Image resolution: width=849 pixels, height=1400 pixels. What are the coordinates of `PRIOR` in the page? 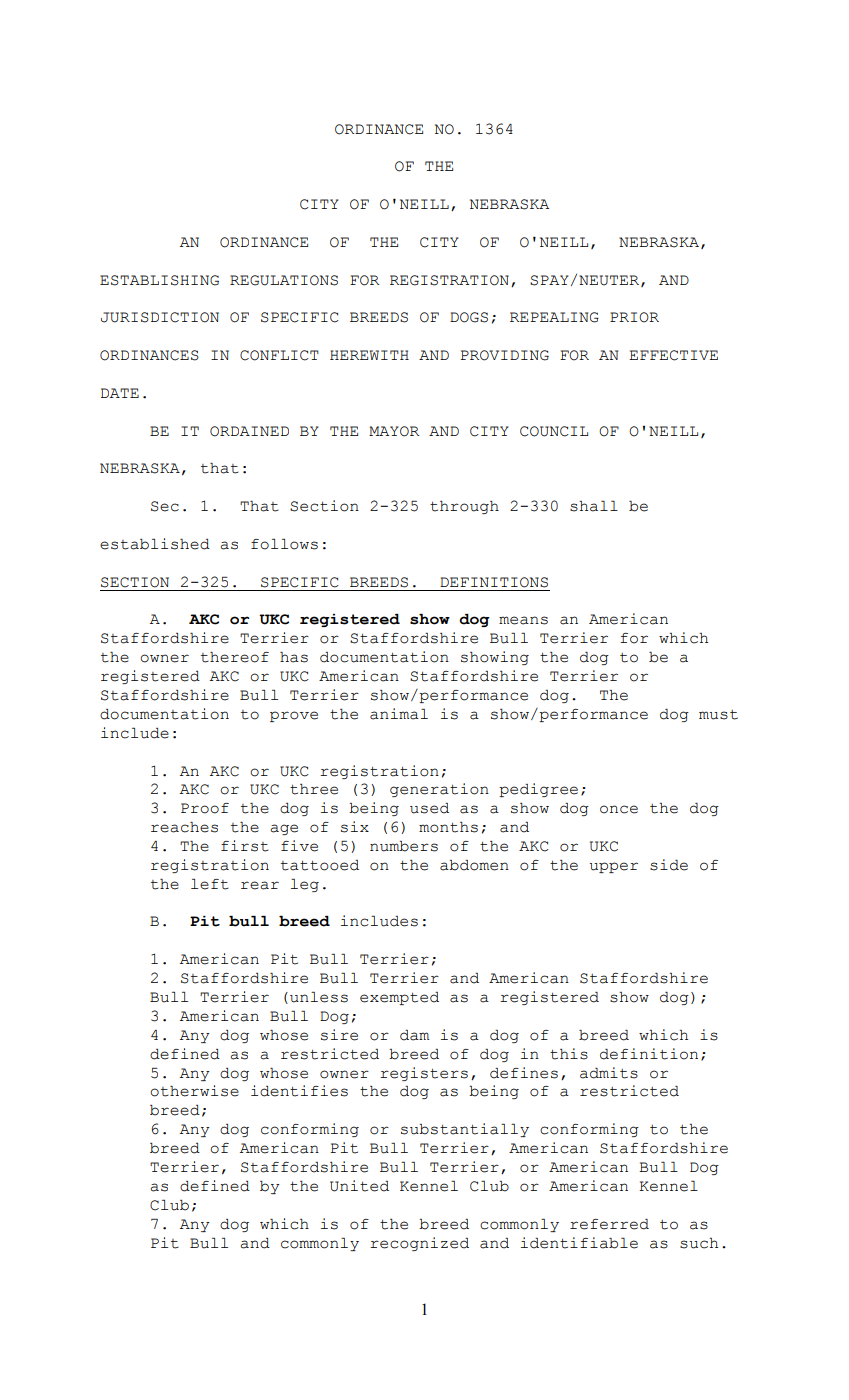 It's located at (634, 317).
